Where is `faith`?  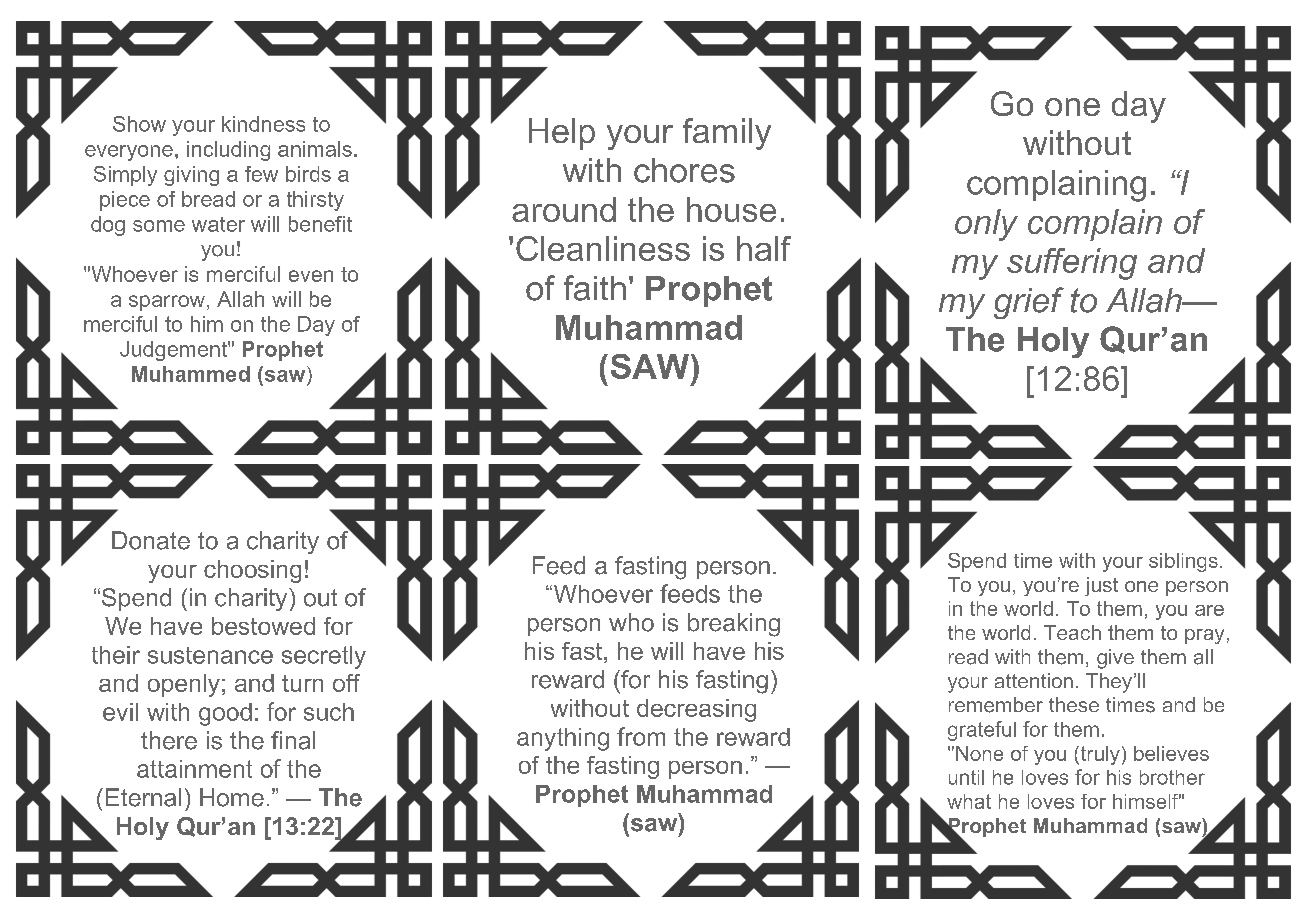
faith is located at coordinates (595, 288).
